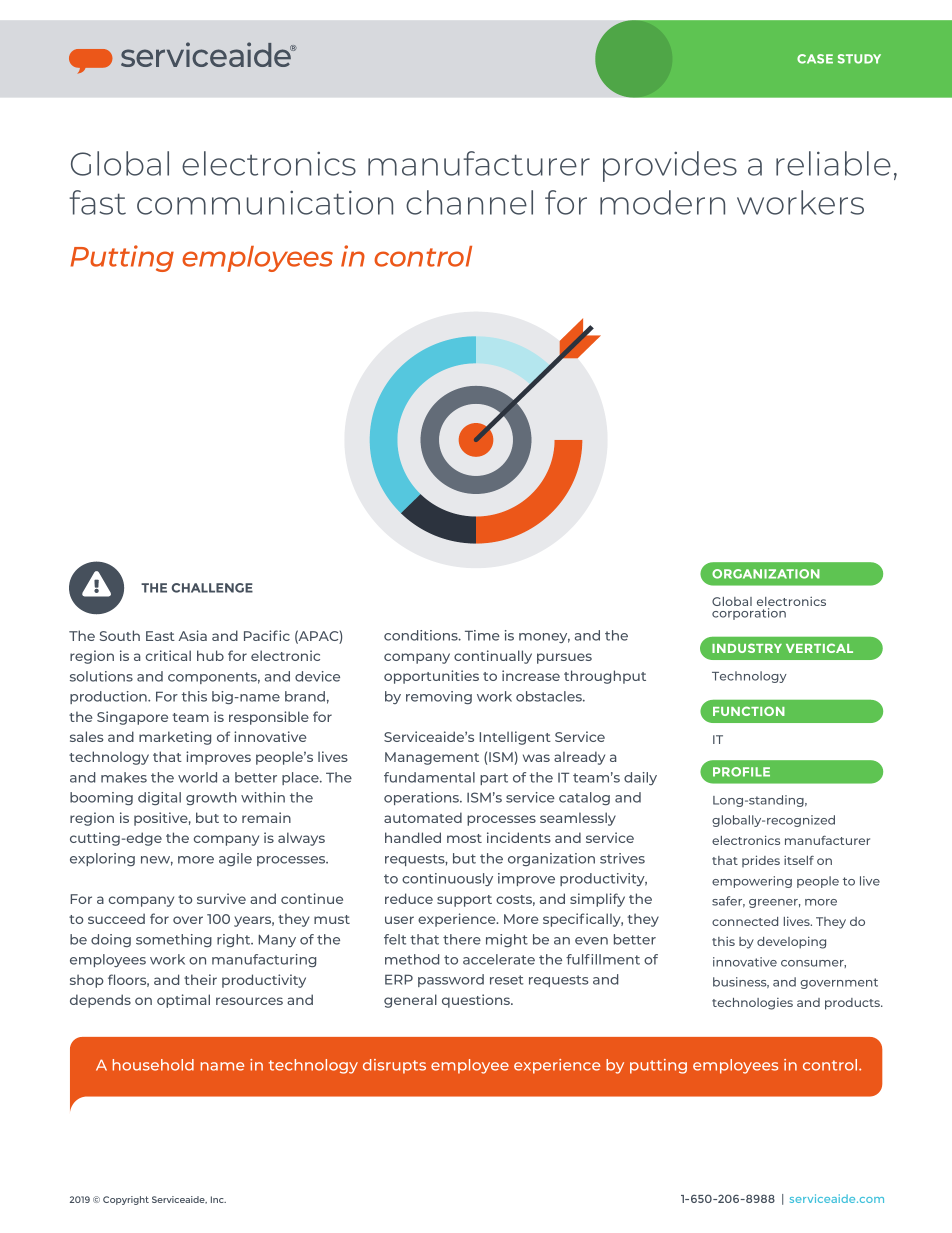 This image has width=952, height=1233. What do you see at coordinates (815, 59) in the image?
I see `CASE` at bounding box center [815, 59].
